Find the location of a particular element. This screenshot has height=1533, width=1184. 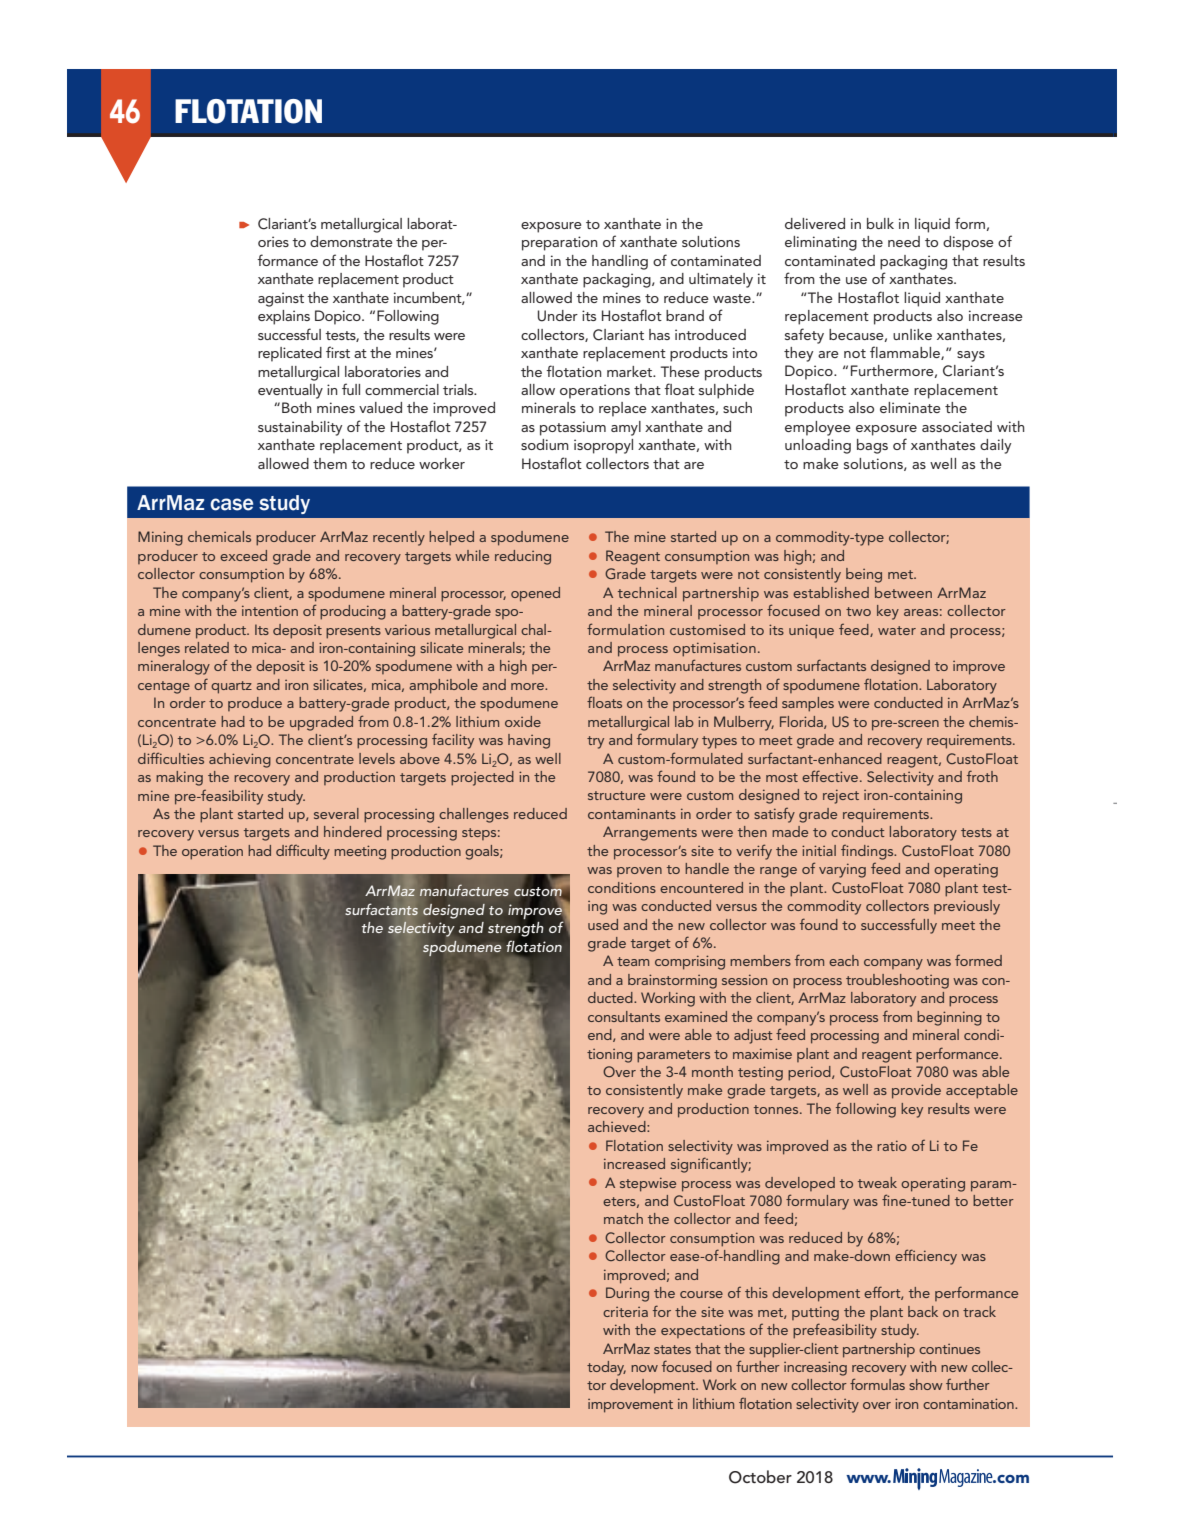

proven is located at coordinates (639, 872).
